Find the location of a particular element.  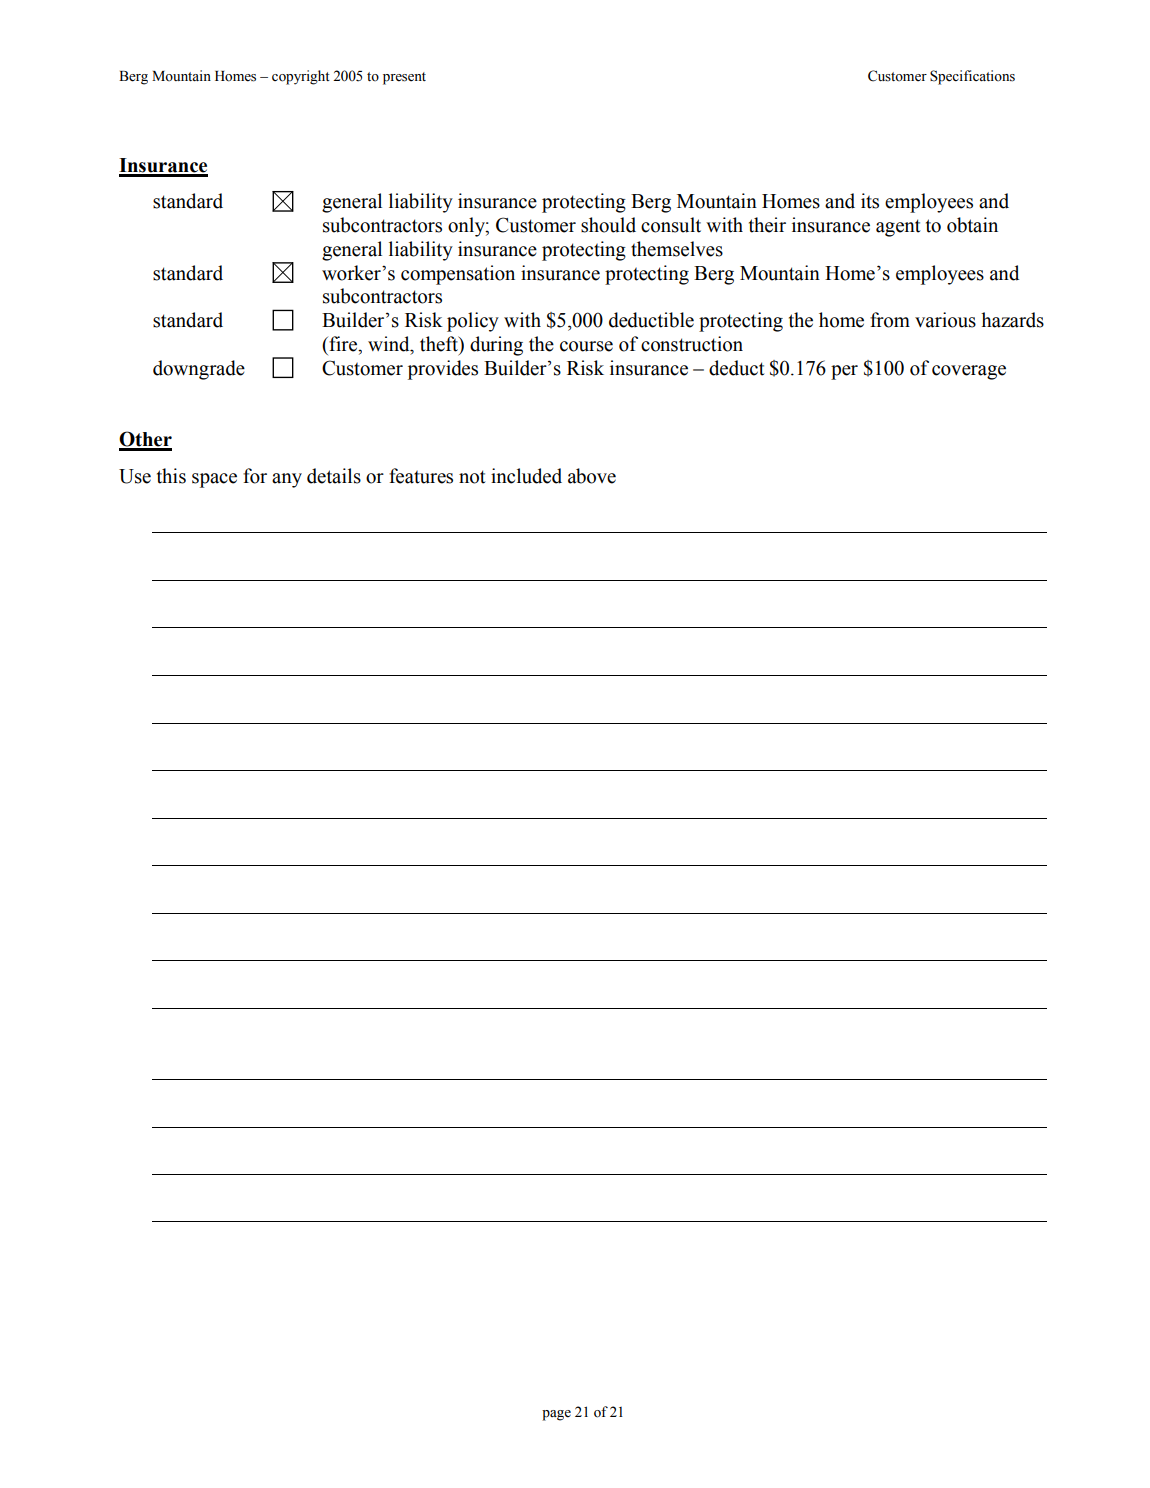

above is located at coordinates (592, 476).
